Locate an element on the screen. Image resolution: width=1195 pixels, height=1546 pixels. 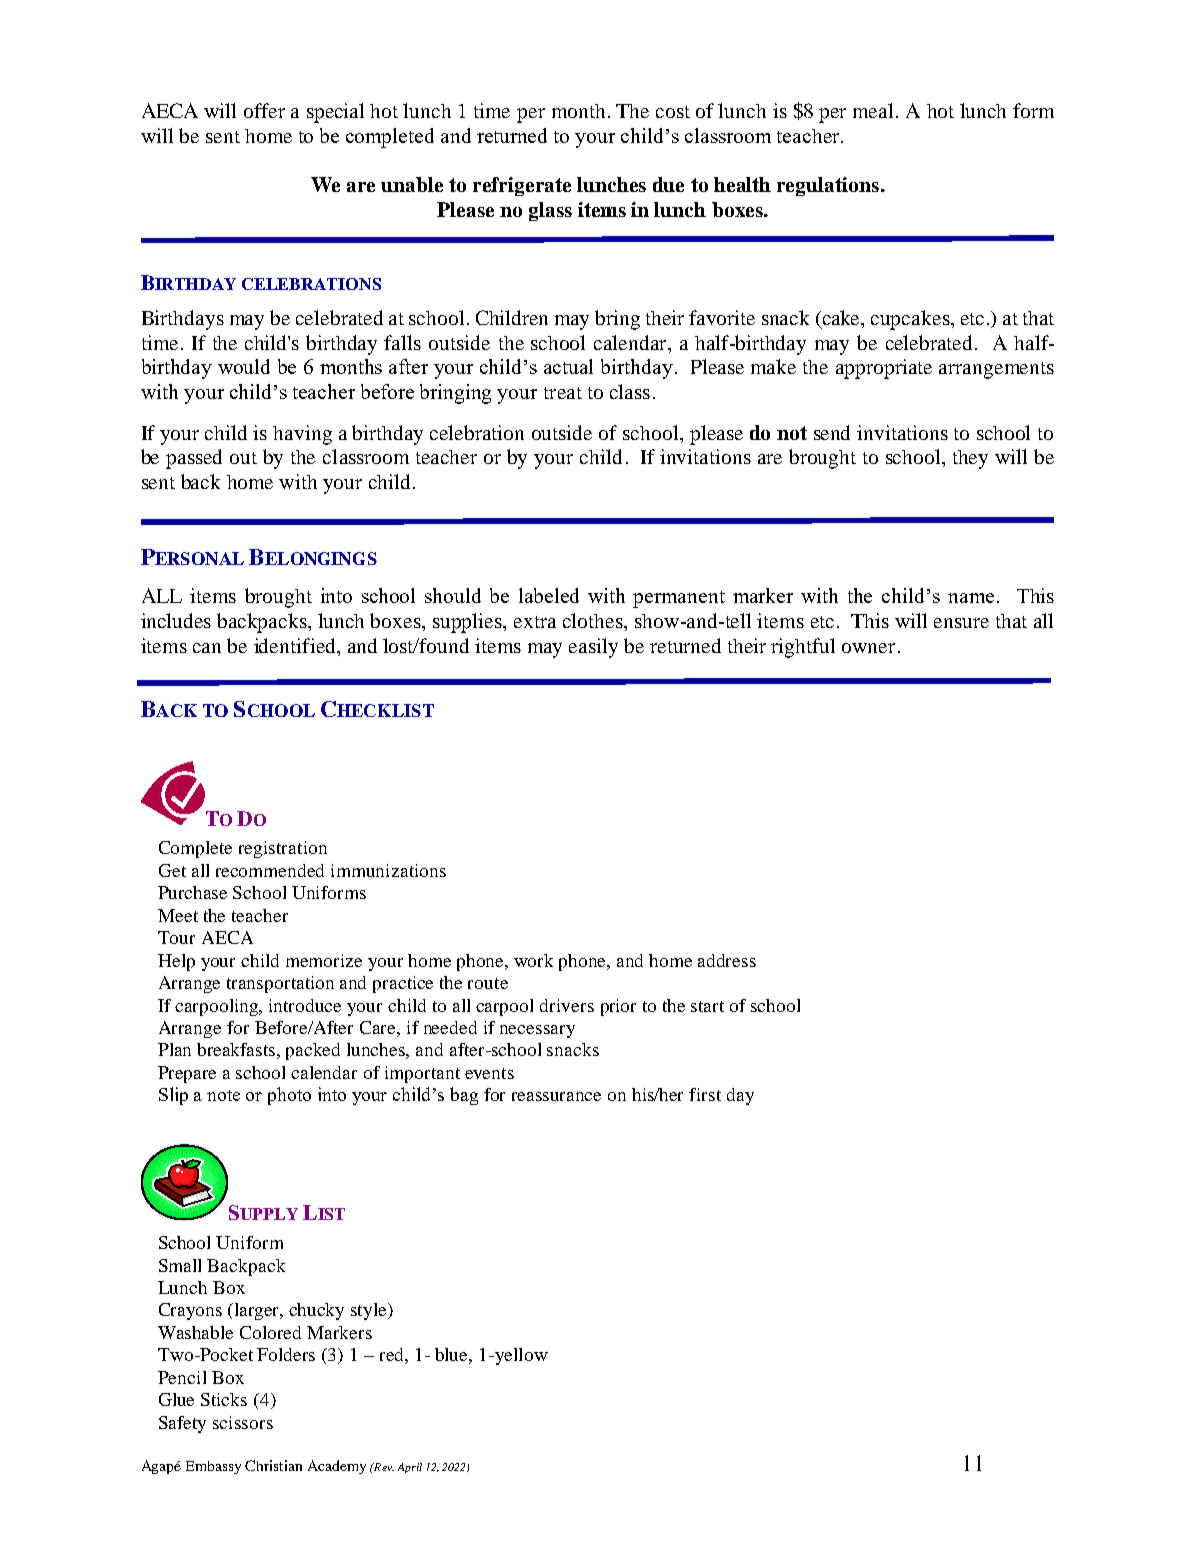
registration is located at coordinates (283, 849).
